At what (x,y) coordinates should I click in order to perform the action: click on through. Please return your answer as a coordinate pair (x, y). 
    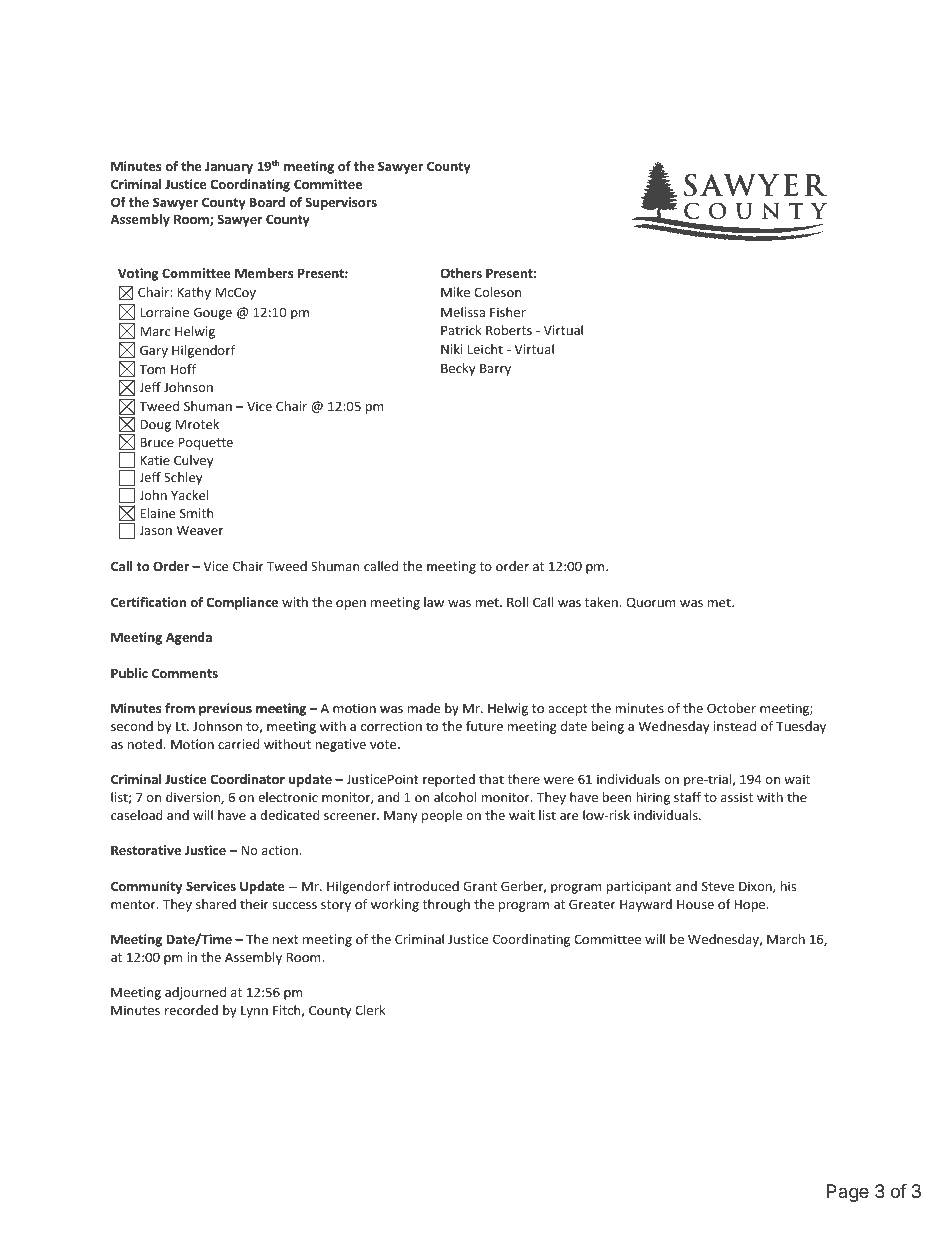
    Looking at the image, I should click on (446, 905).
